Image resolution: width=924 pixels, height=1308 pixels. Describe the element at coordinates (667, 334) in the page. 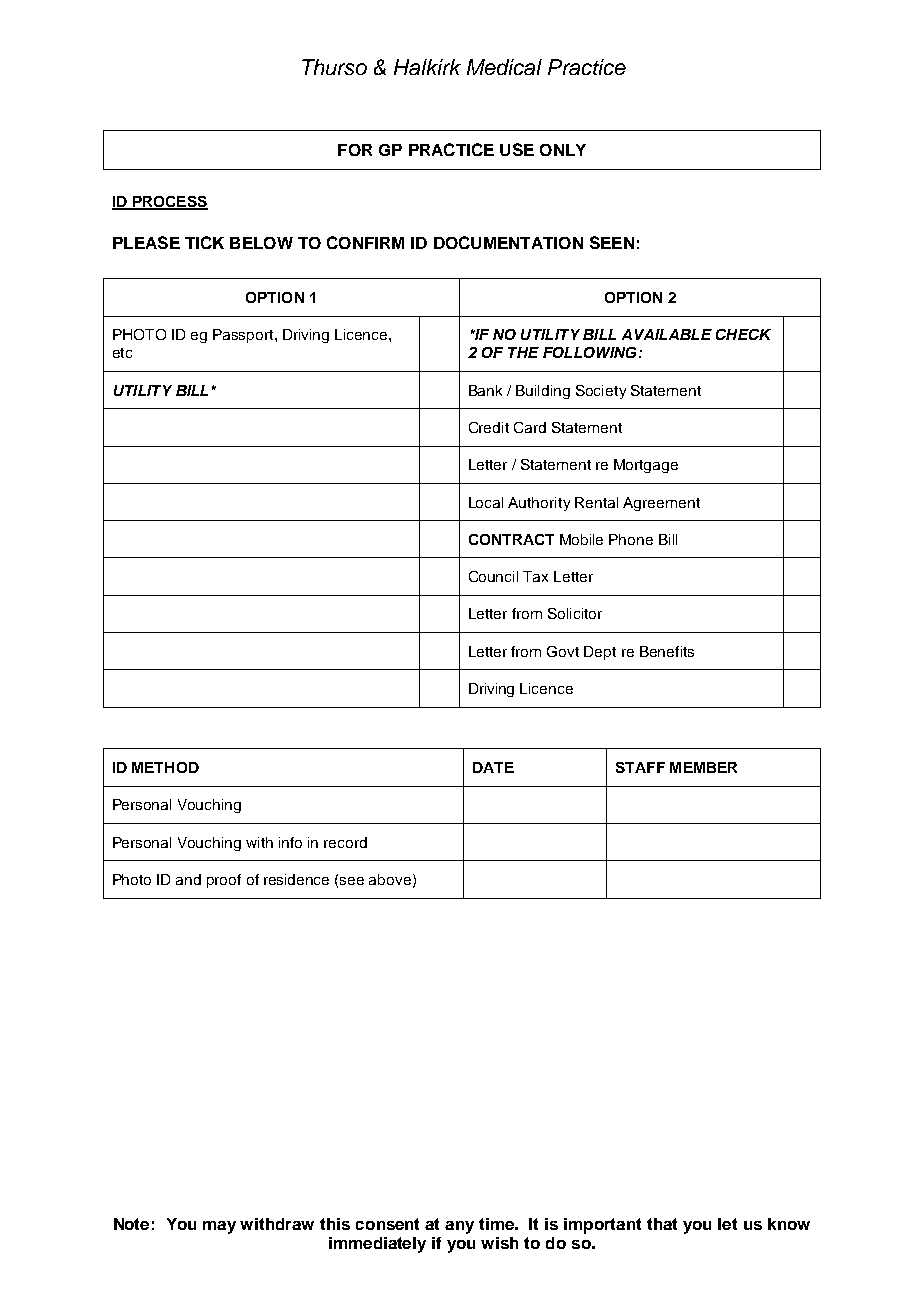

I see `AVAILABLE` at that location.
